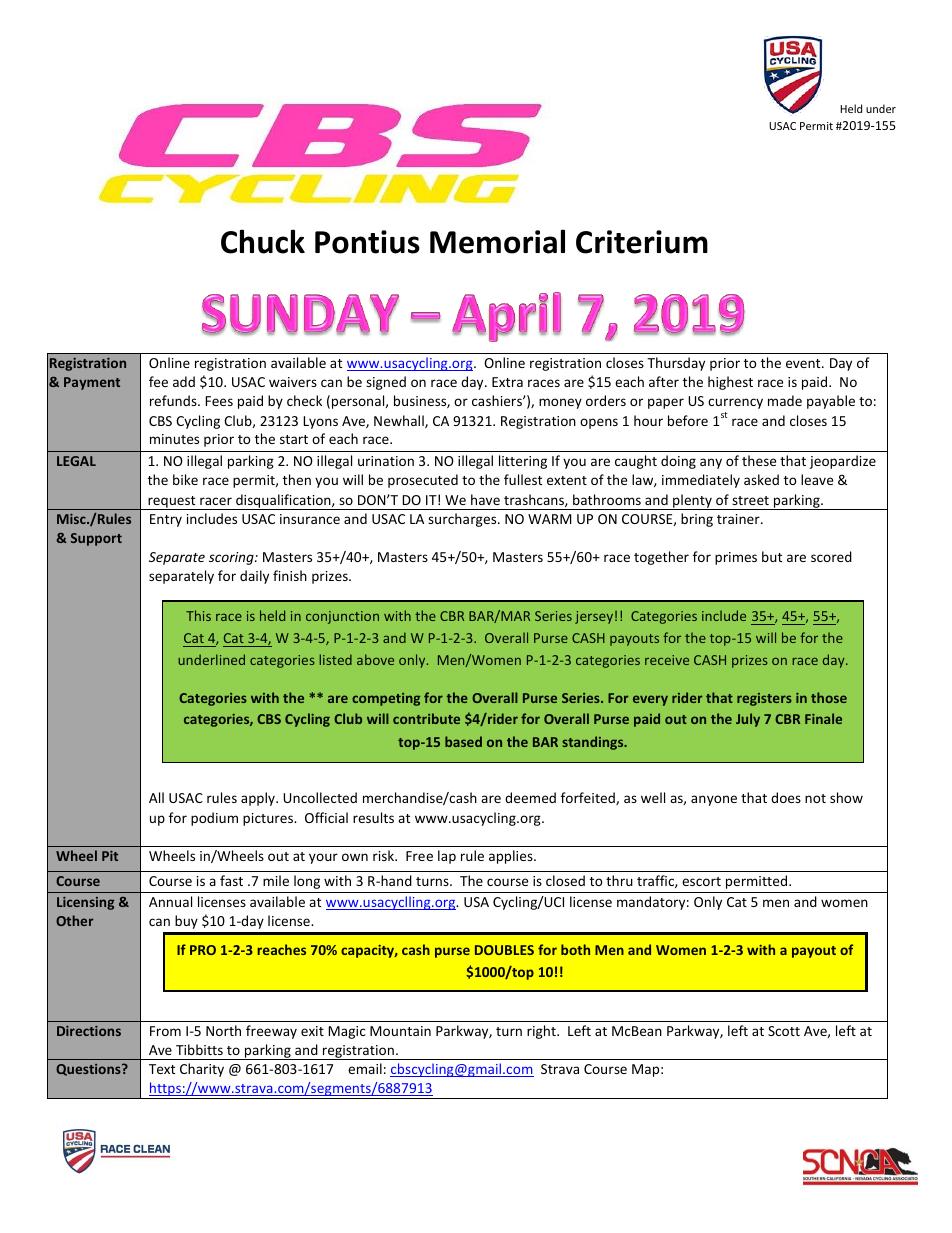 The image size is (952, 1233). I want to click on Memorial, so click(497, 241).
